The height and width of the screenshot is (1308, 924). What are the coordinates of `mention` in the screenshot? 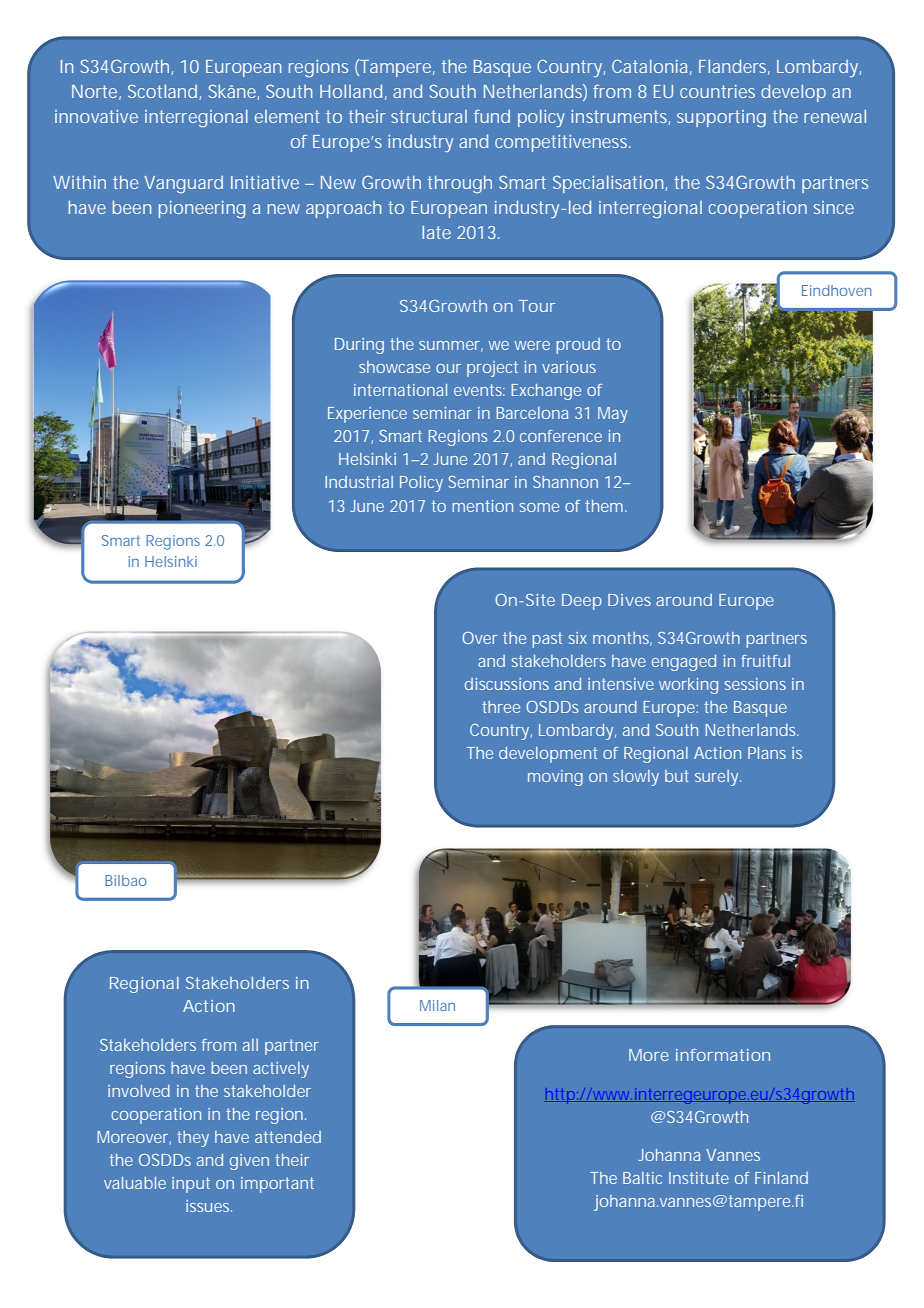 It's located at (482, 506).
